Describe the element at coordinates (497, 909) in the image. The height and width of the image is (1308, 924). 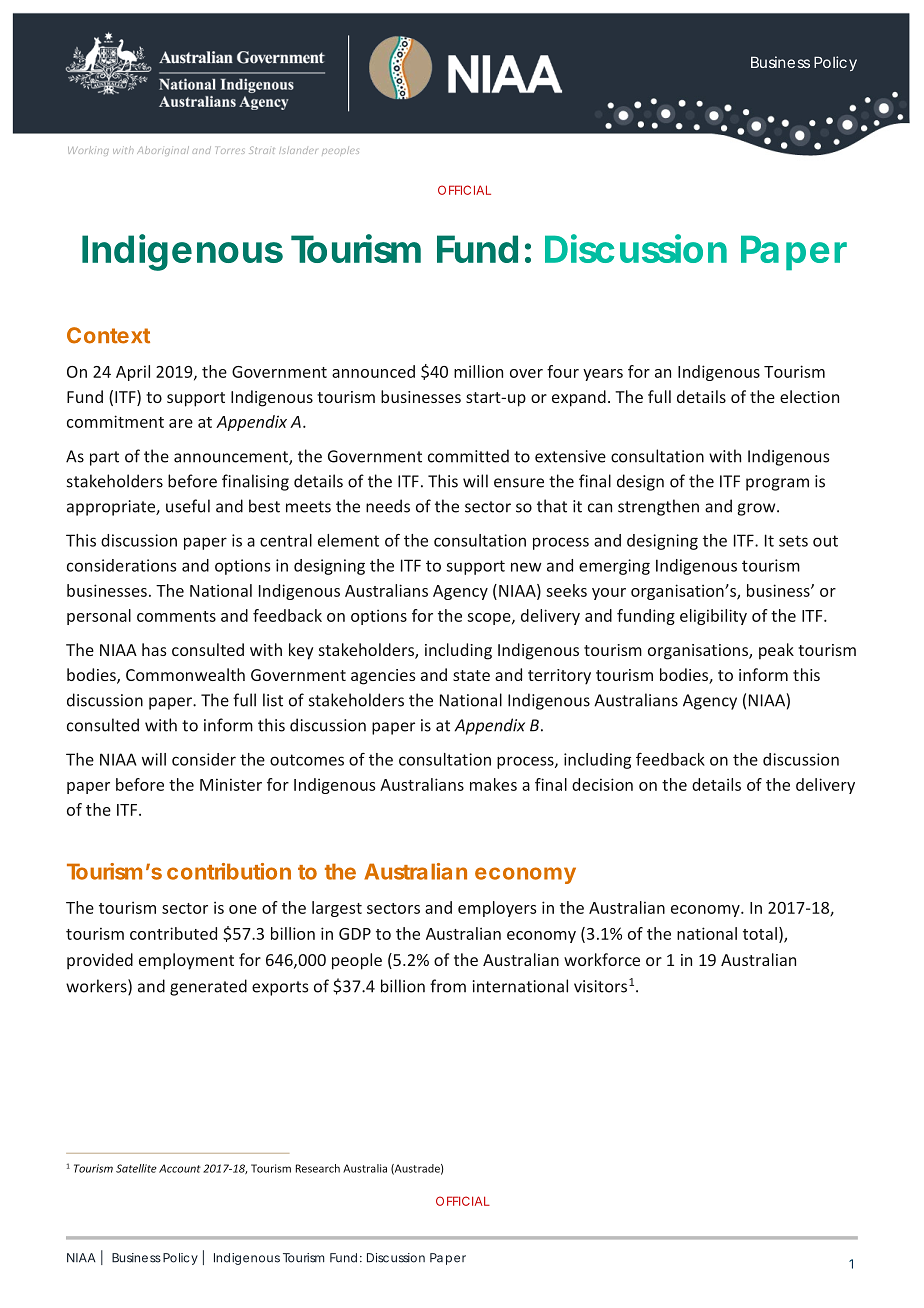
I see `employers` at that location.
